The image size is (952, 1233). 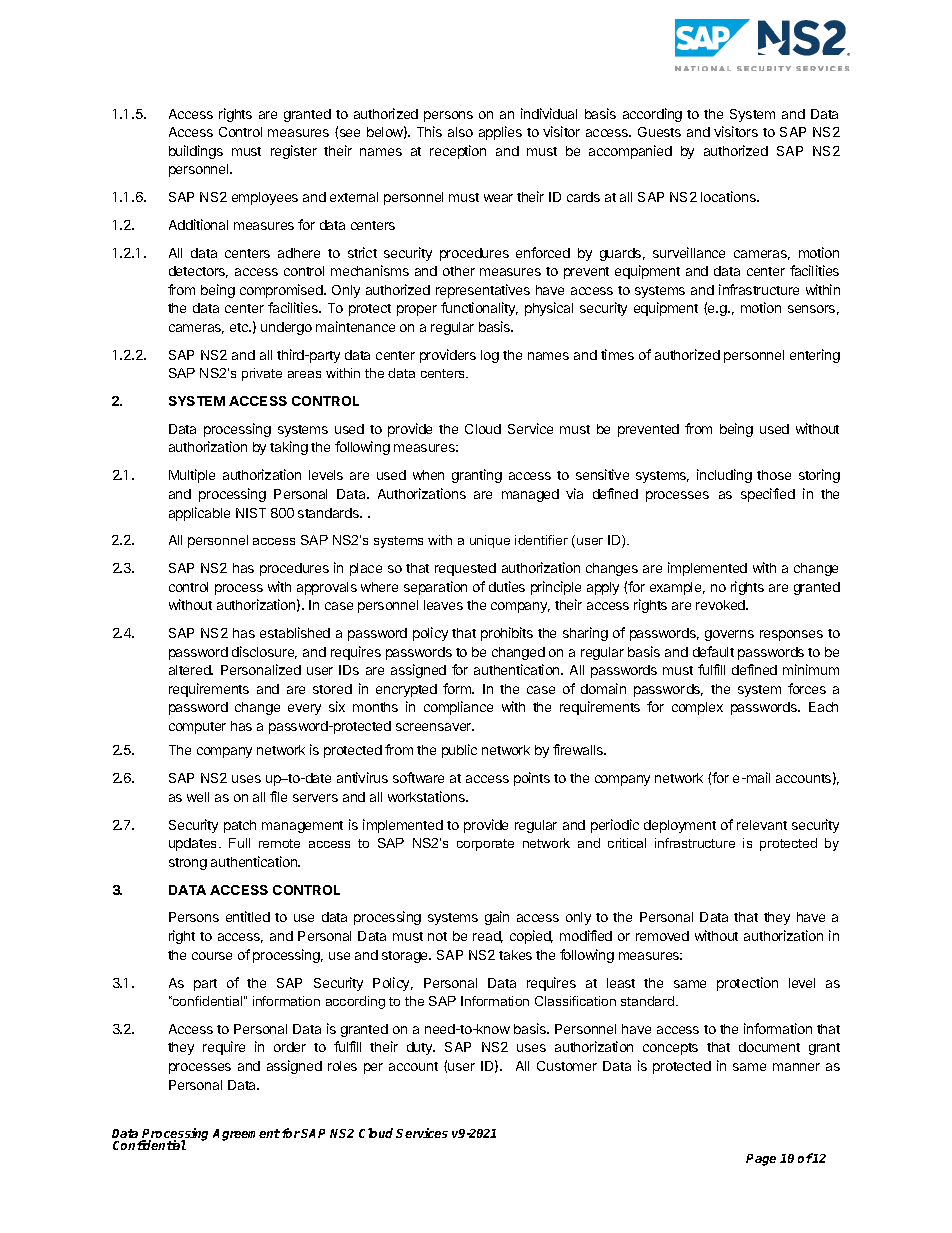 What do you see at coordinates (567, 1066) in the page?
I see `Customer` at bounding box center [567, 1066].
